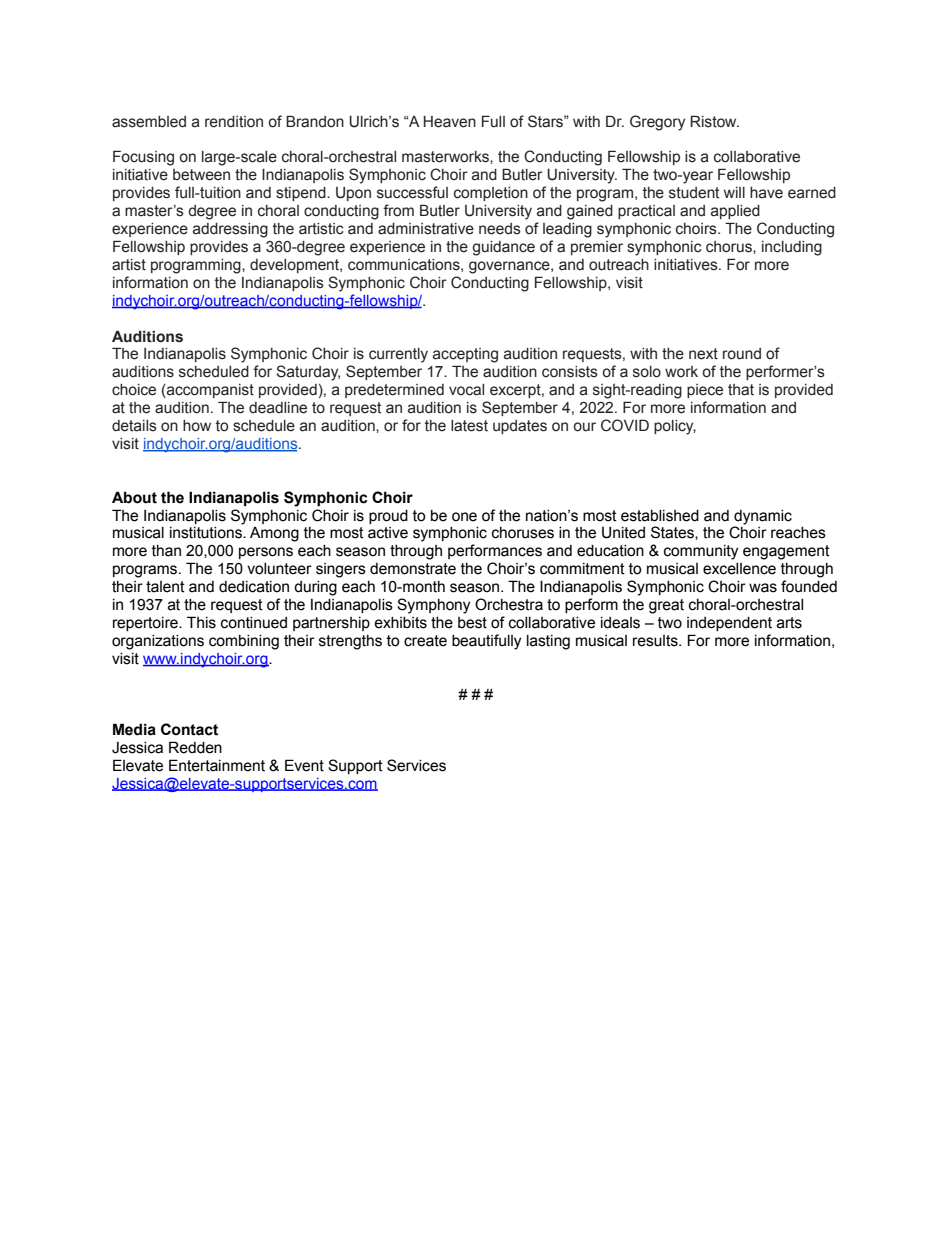  Describe the element at coordinates (234, 122) in the document. I see `rendition` at that location.
